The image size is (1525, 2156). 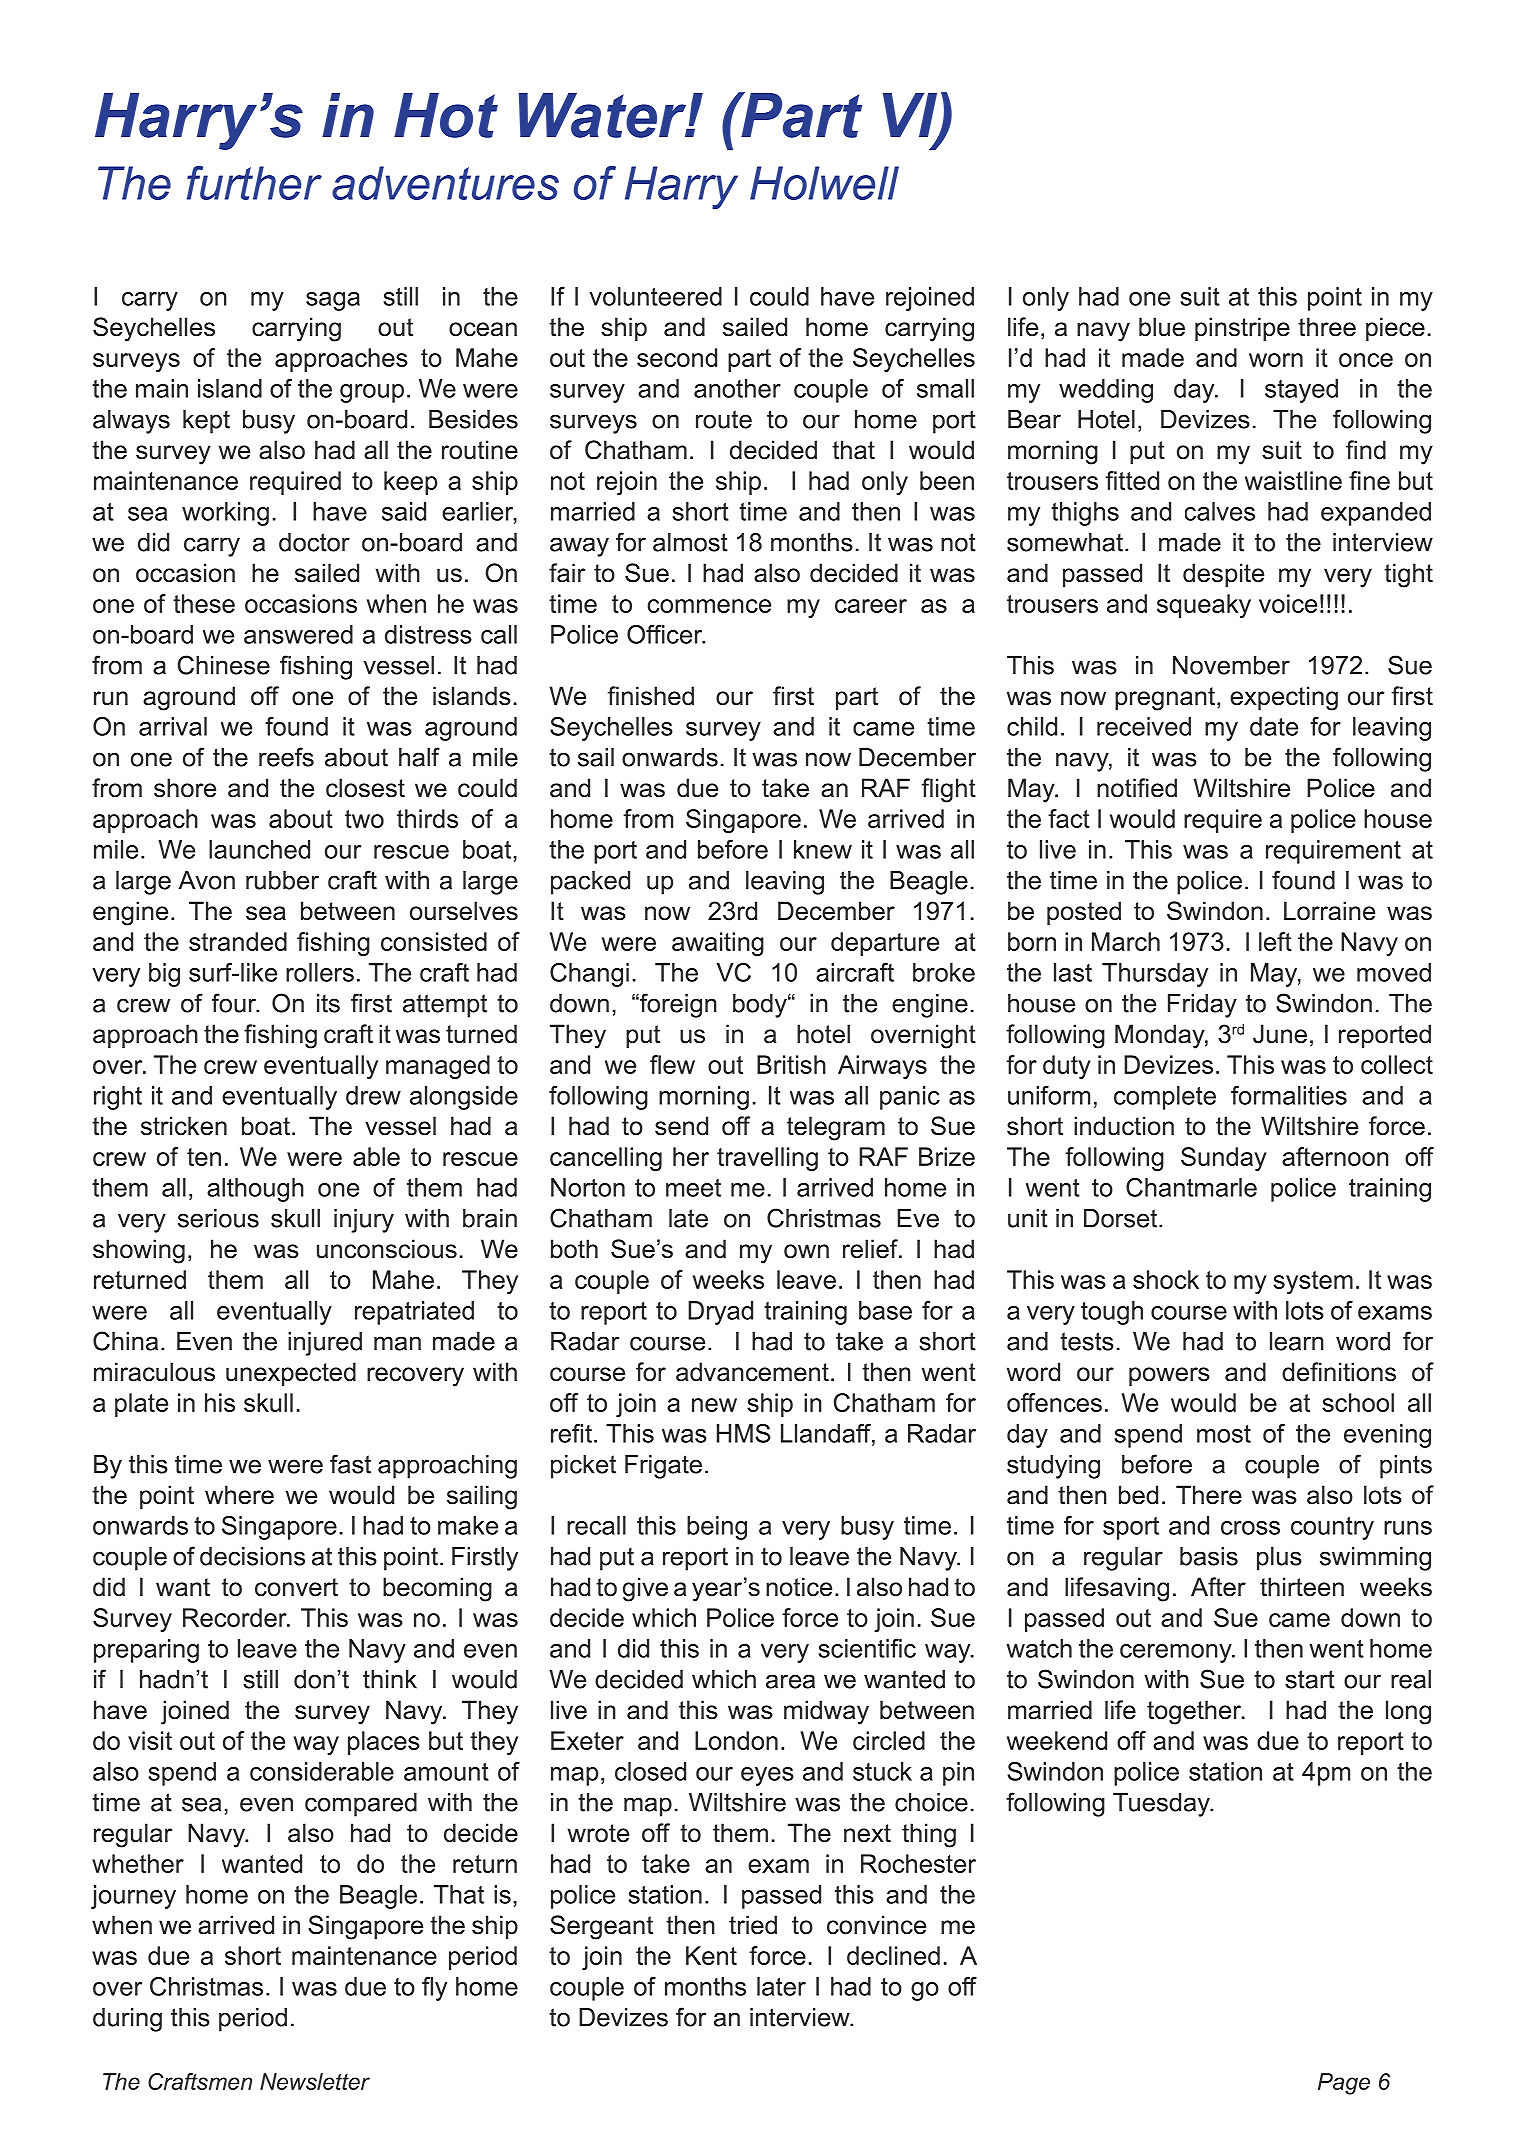 What do you see at coordinates (1242, 329) in the image?
I see `pinstripe` at bounding box center [1242, 329].
